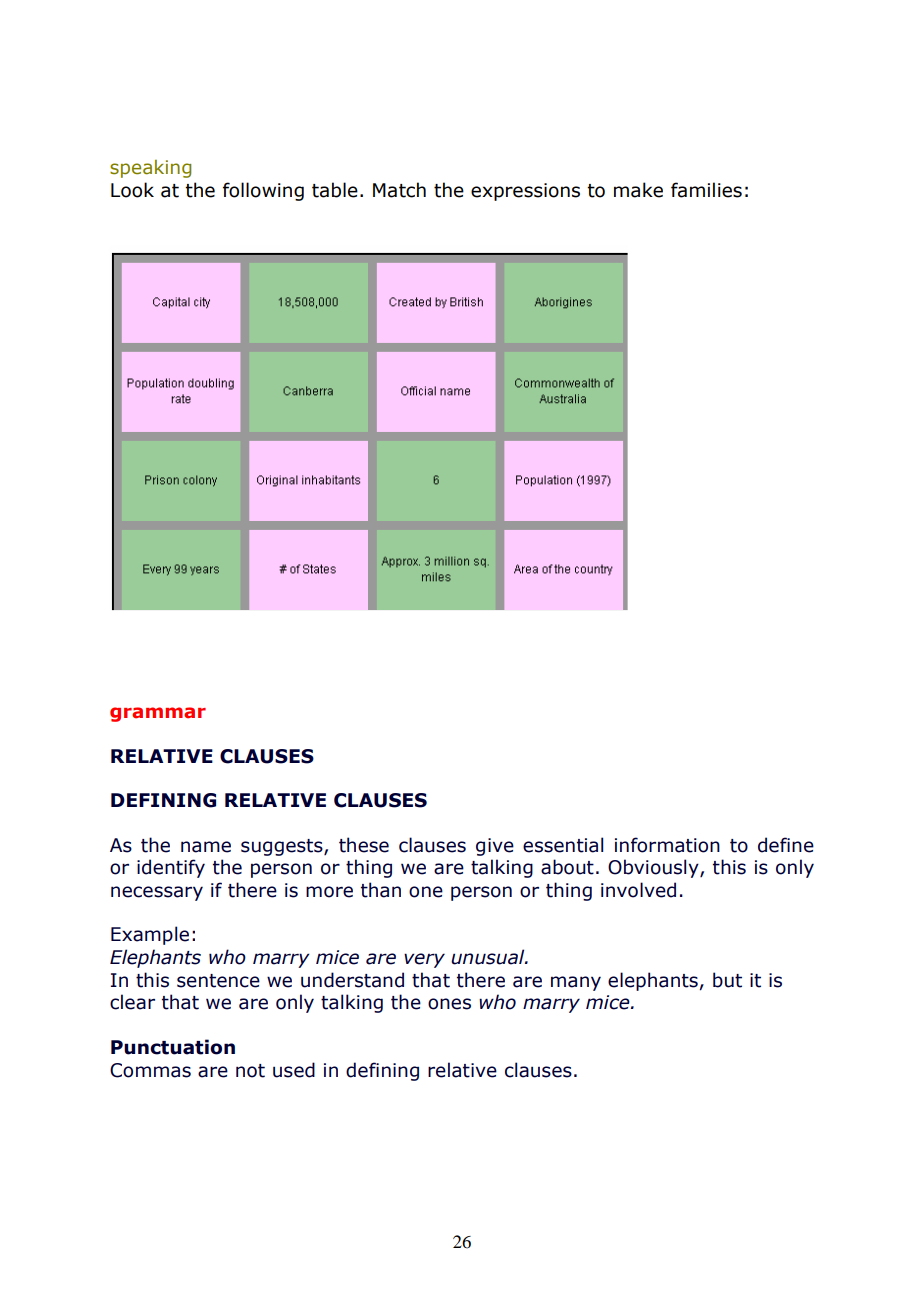 The width and height of the document is (924, 1308). What do you see at coordinates (173, 1047) in the document?
I see `Punctuation` at bounding box center [173, 1047].
